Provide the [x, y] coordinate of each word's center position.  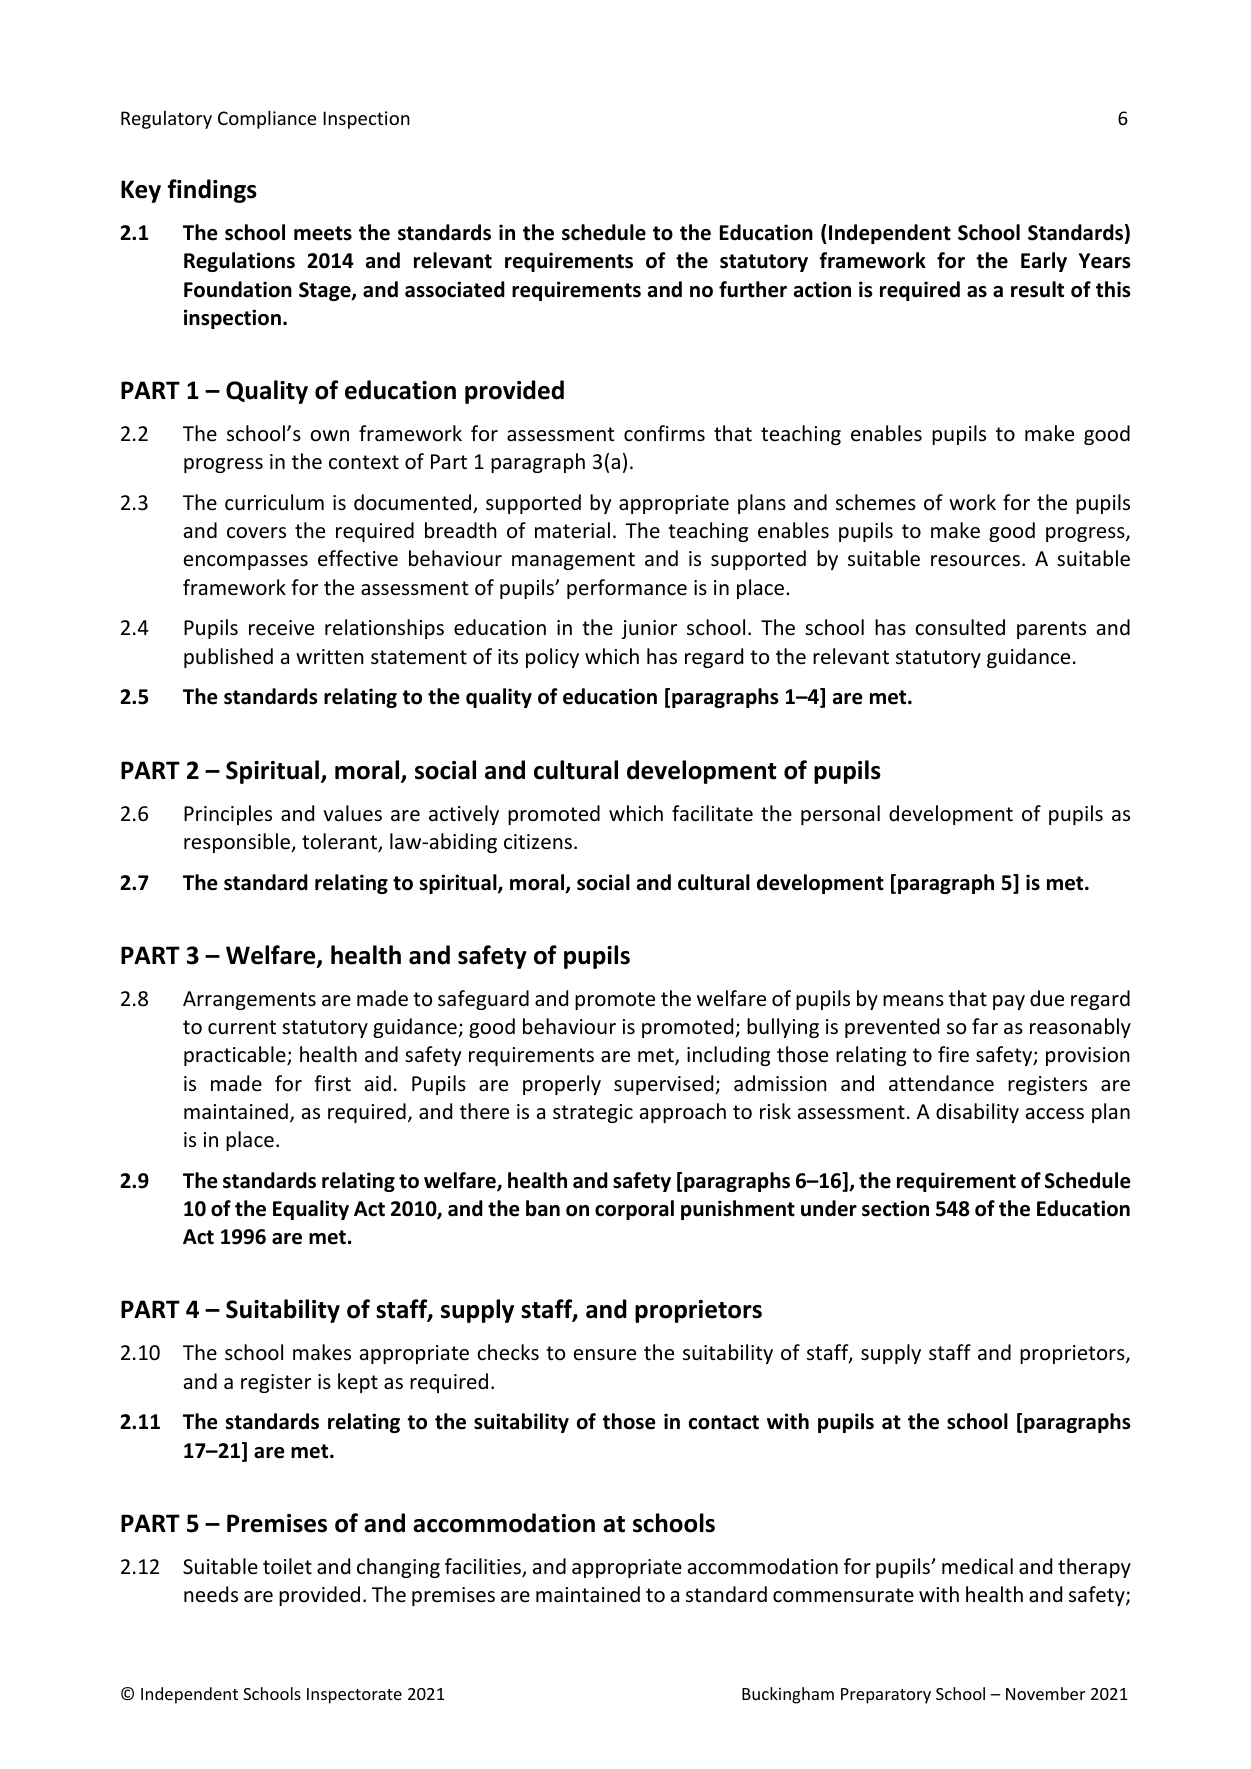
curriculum [274, 502]
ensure [605, 1355]
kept [358, 1383]
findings [212, 191]
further [753, 289]
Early [1044, 262]
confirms [664, 433]
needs [211, 1594]
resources [975, 561]
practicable [236, 1056]
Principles [228, 815]
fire [953, 1054]
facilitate [712, 813]
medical [977, 1566]
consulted [960, 627]
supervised [665, 1085]
